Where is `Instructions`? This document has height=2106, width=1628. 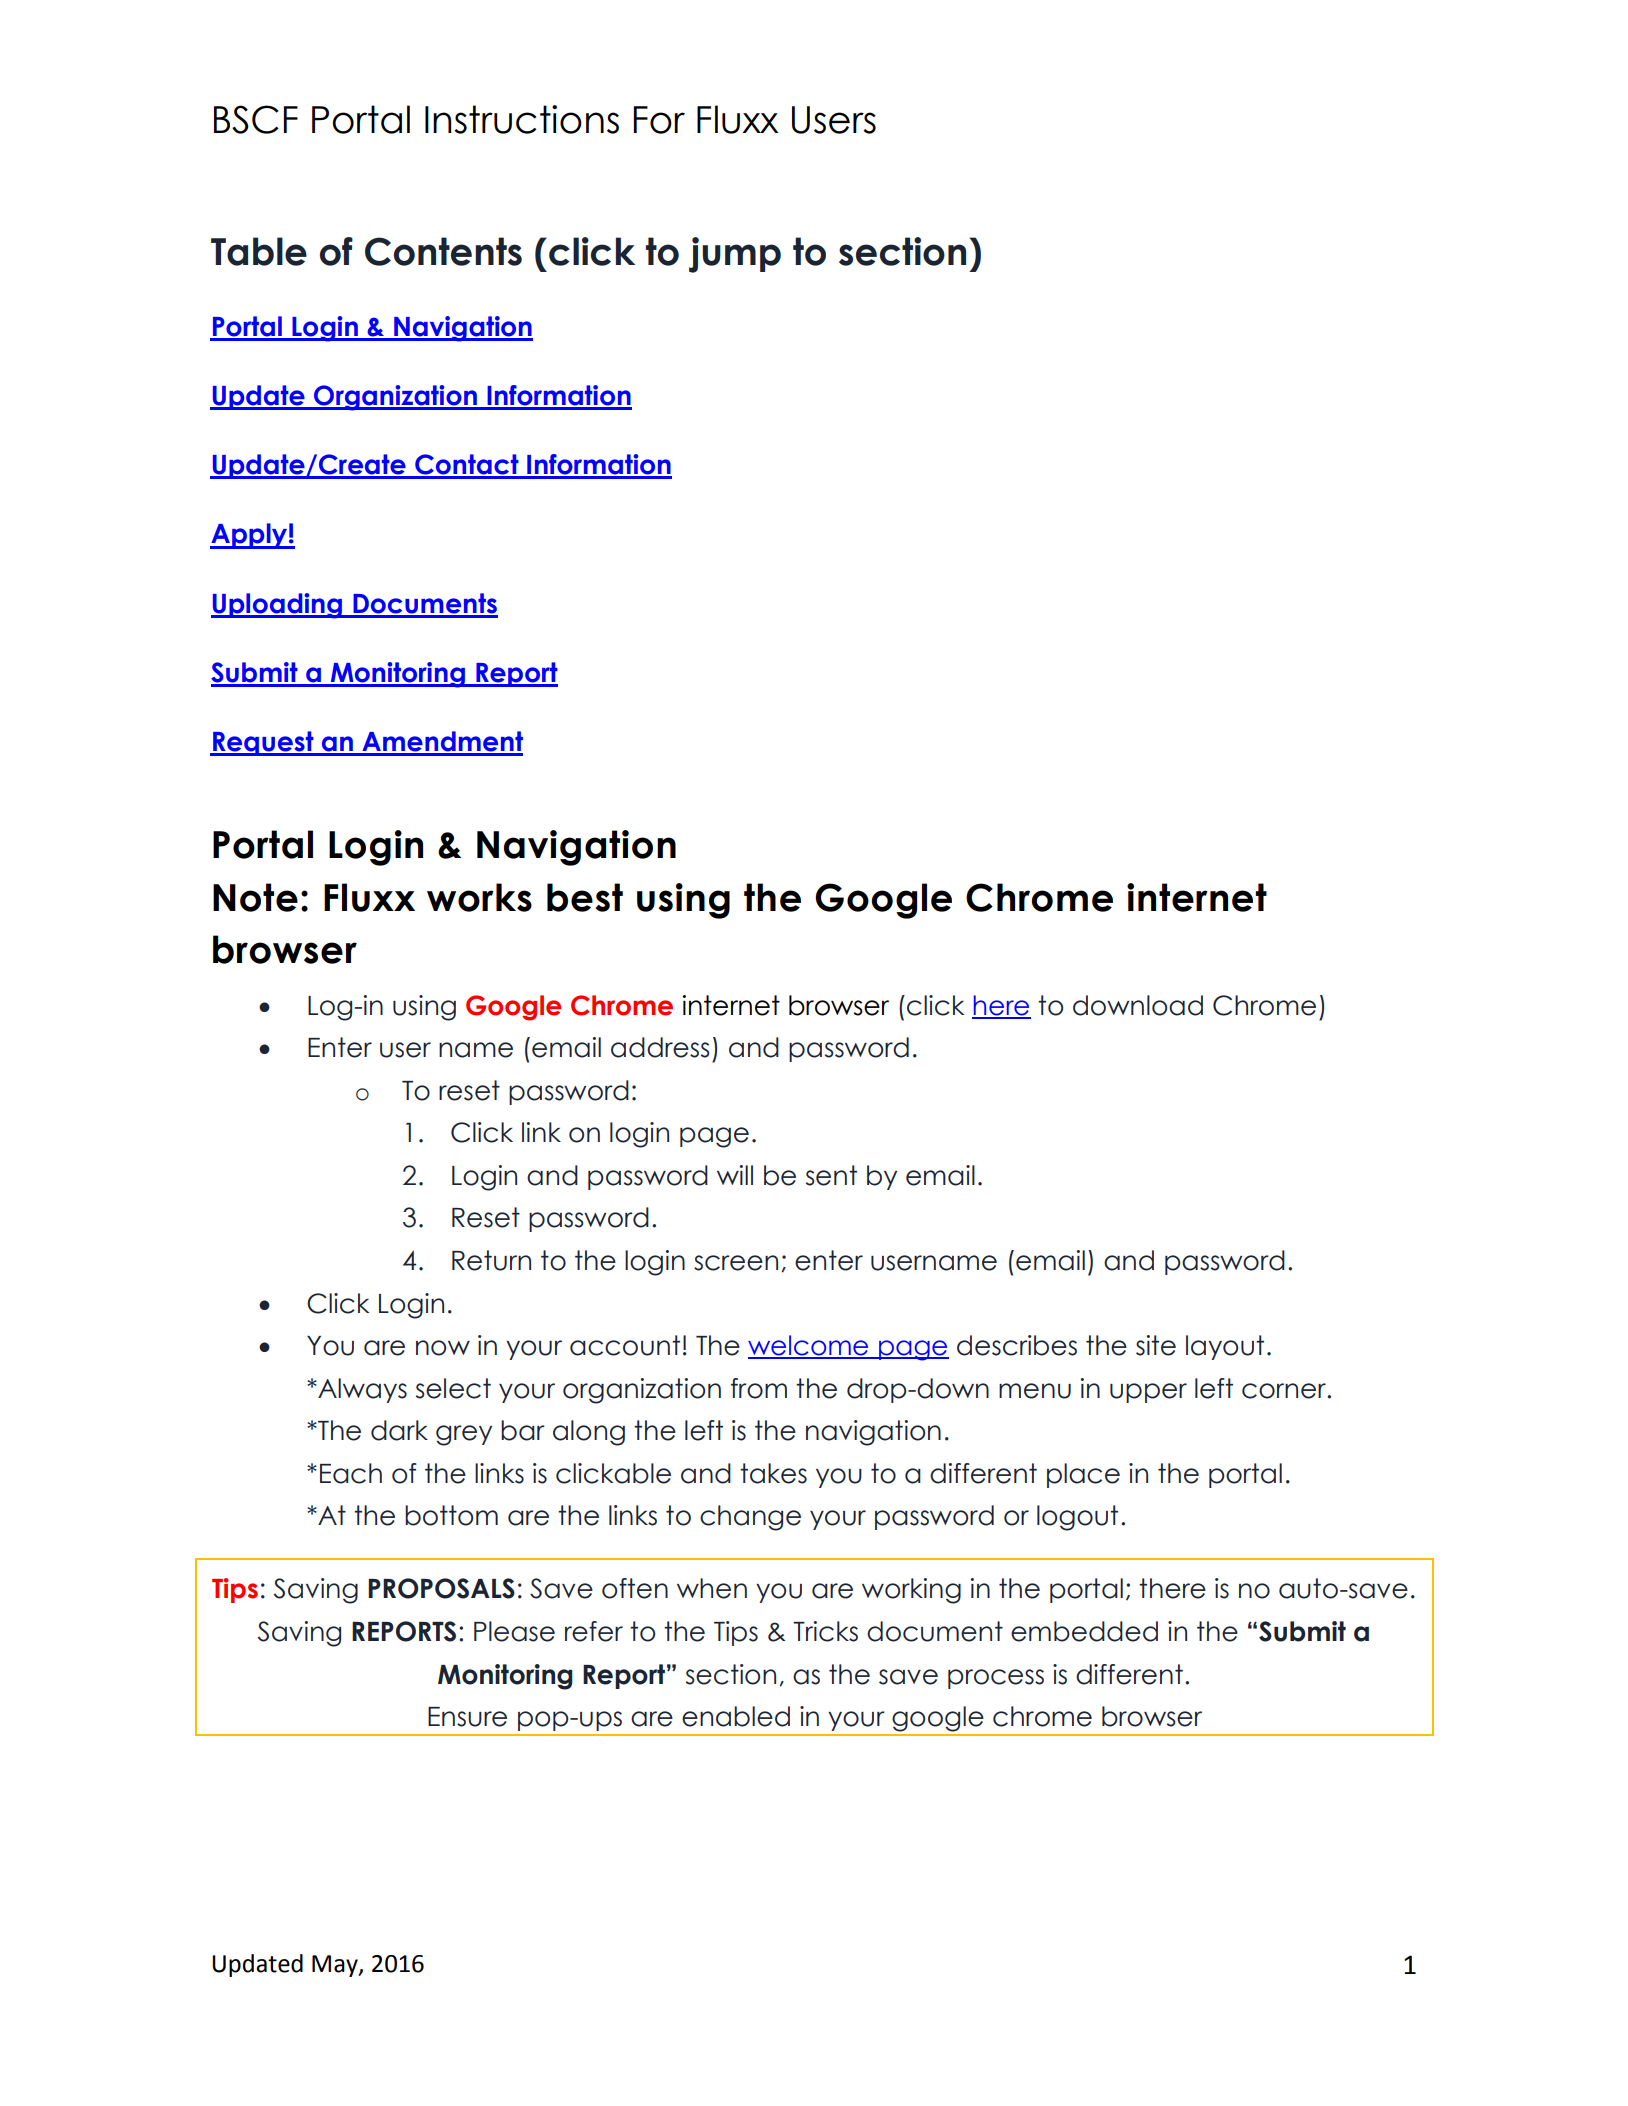 Instructions is located at coordinates (522, 119).
